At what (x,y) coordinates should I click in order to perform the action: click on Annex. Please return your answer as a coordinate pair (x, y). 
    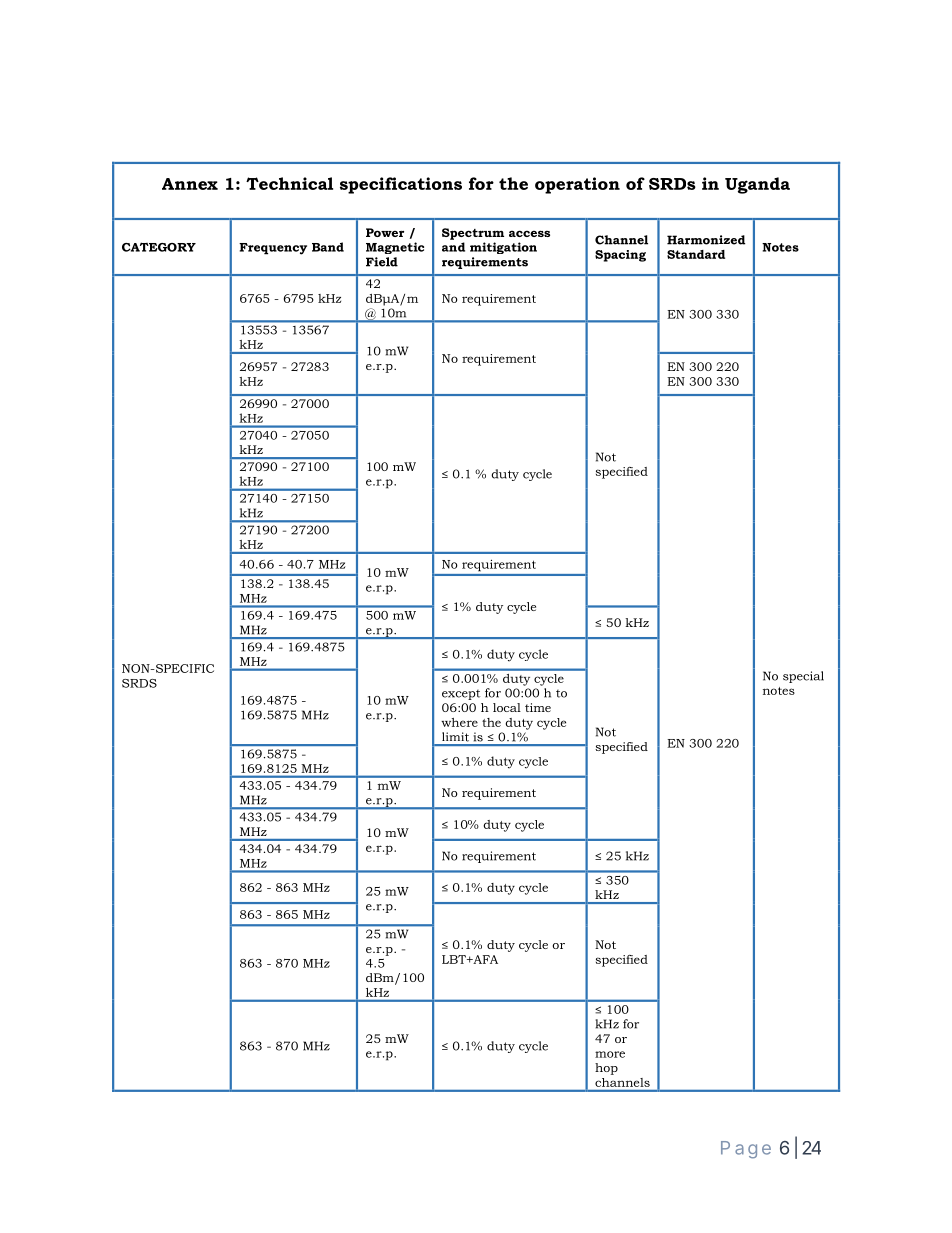
    Looking at the image, I should click on (190, 184).
